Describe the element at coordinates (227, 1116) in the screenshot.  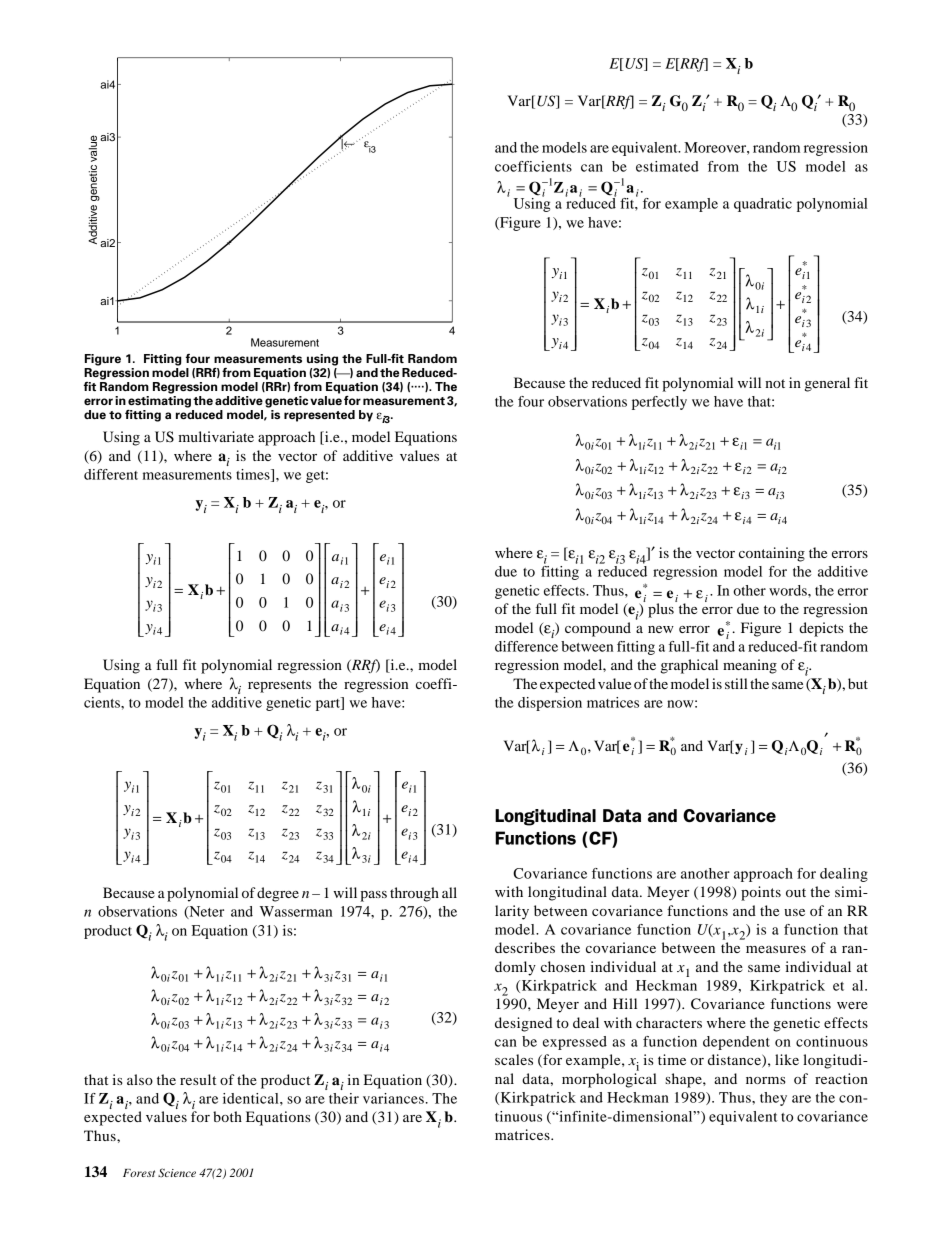
I see `both` at that location.
